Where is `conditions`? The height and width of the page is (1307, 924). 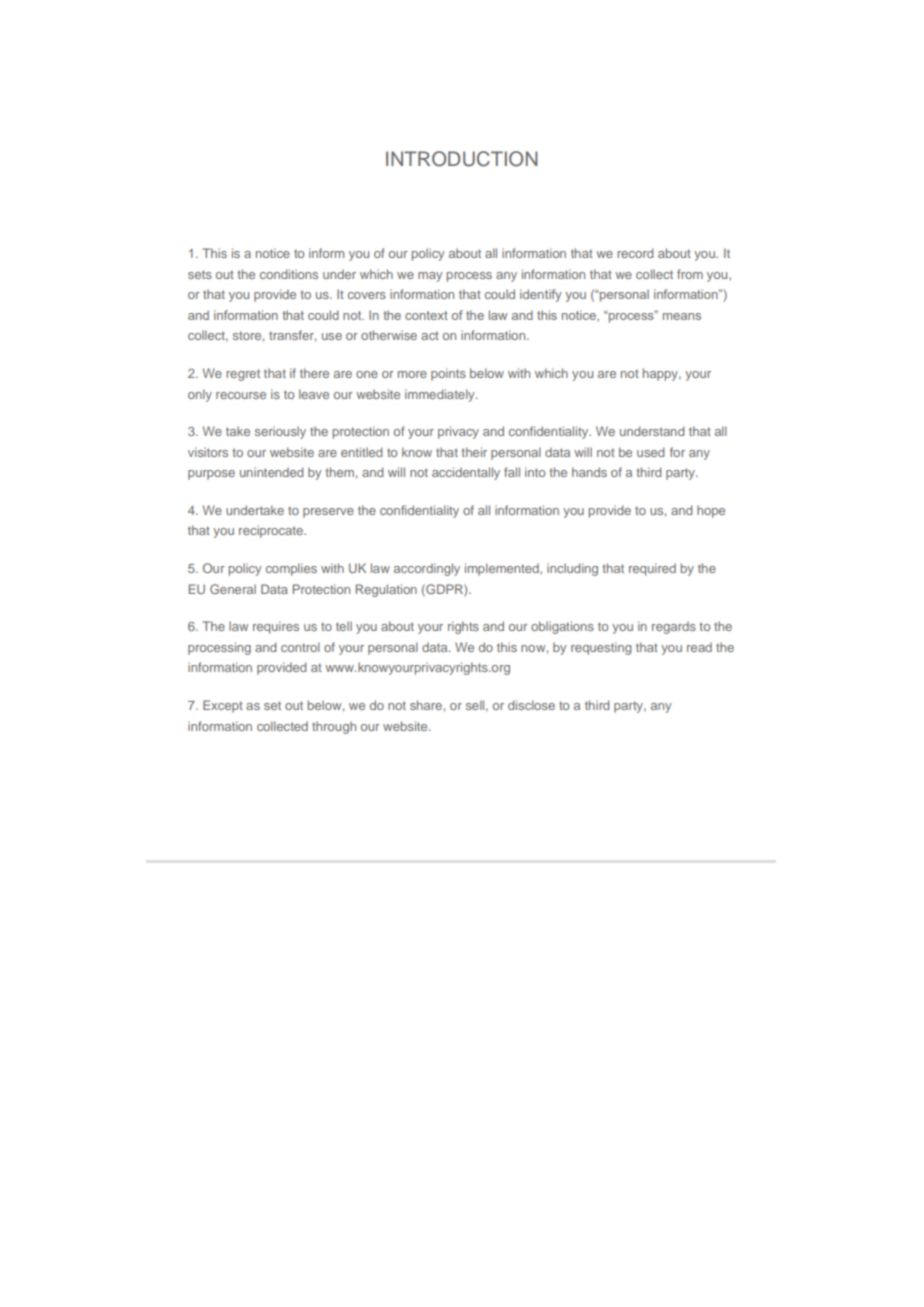
conditions is located at coordinates (289, 274).
